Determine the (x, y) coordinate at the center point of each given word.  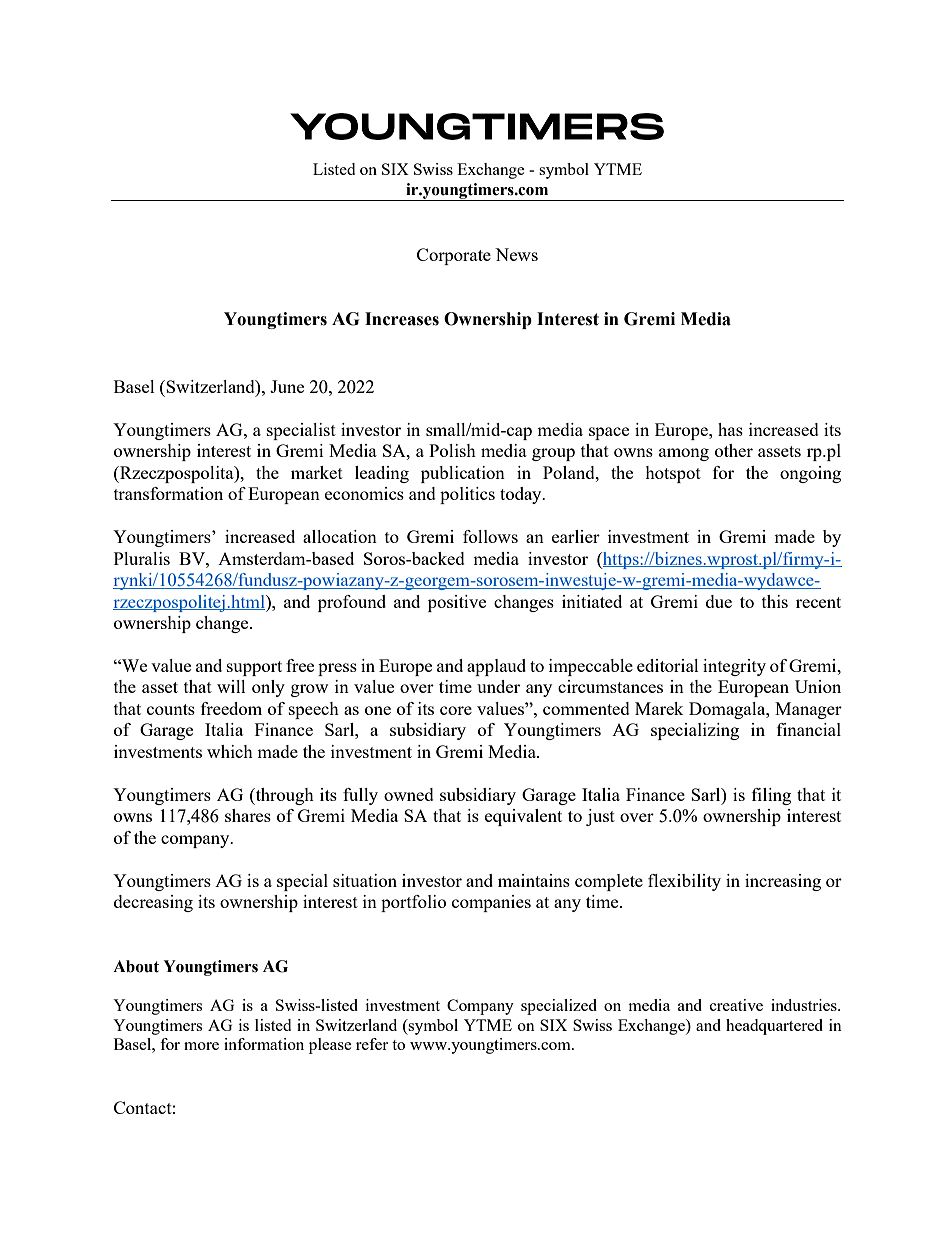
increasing (783, 882)
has (730, 429)
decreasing (153, 903)
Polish (452, 450)
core (456, 710)
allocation (340, 536)
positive (457, 603)
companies (491, 903)
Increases (402, 319)
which (230, 751)
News (516, 254)
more (201, 1046)
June (287, 386)
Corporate (454, 256)
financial (809, 729)
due (719, 601)
